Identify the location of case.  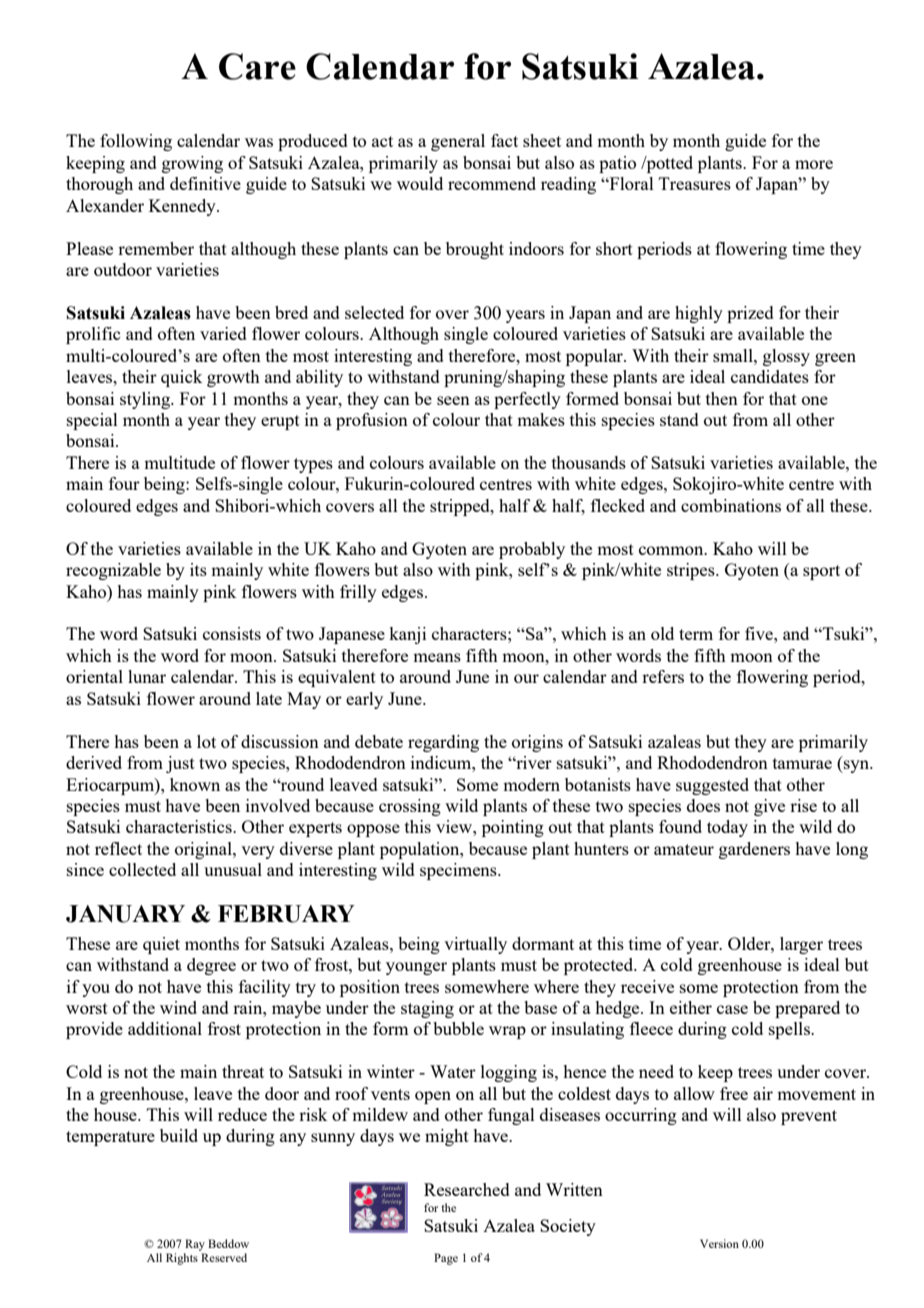
(732, 1009).
